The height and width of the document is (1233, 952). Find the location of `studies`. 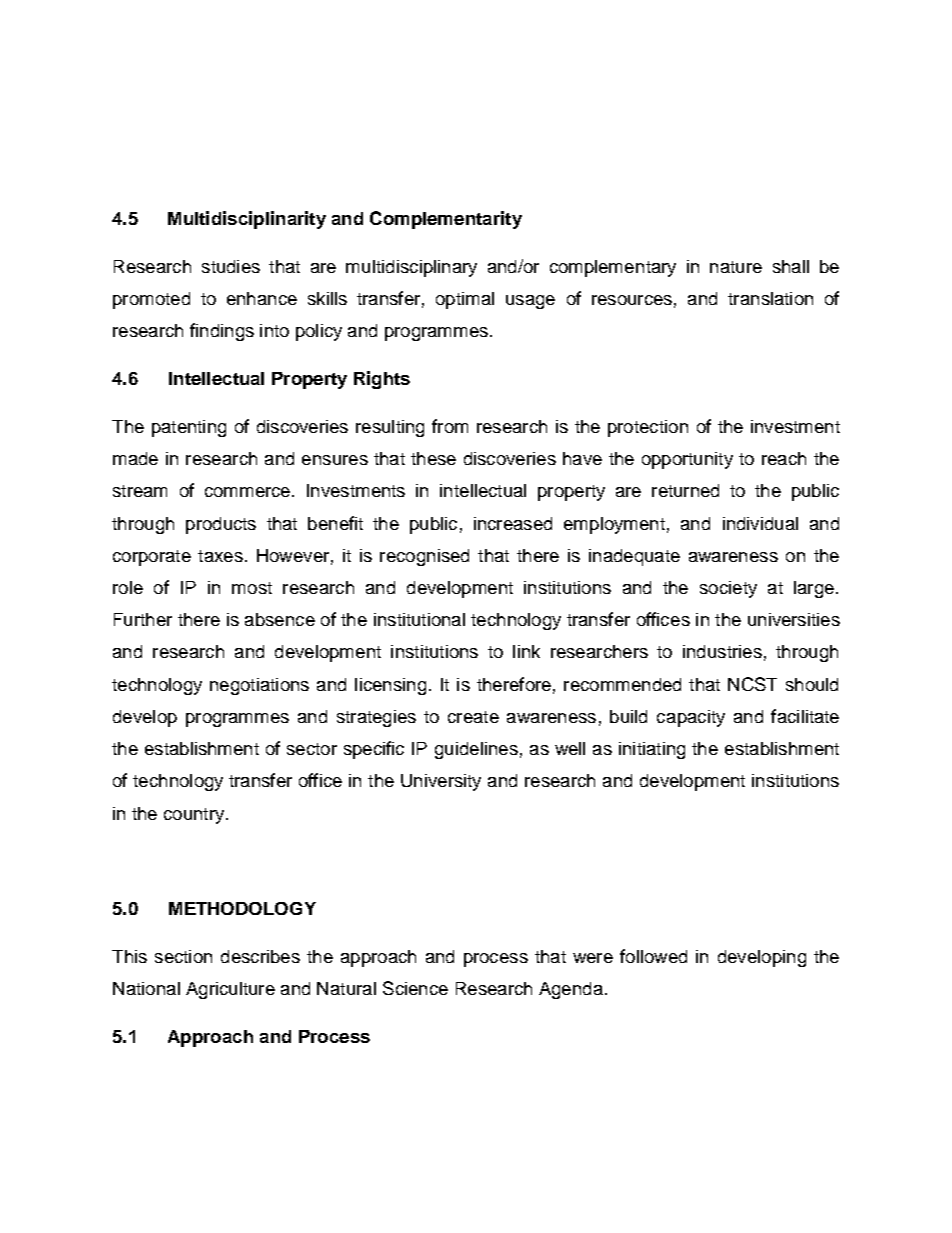

studies is located at coordinates (231, 266).
